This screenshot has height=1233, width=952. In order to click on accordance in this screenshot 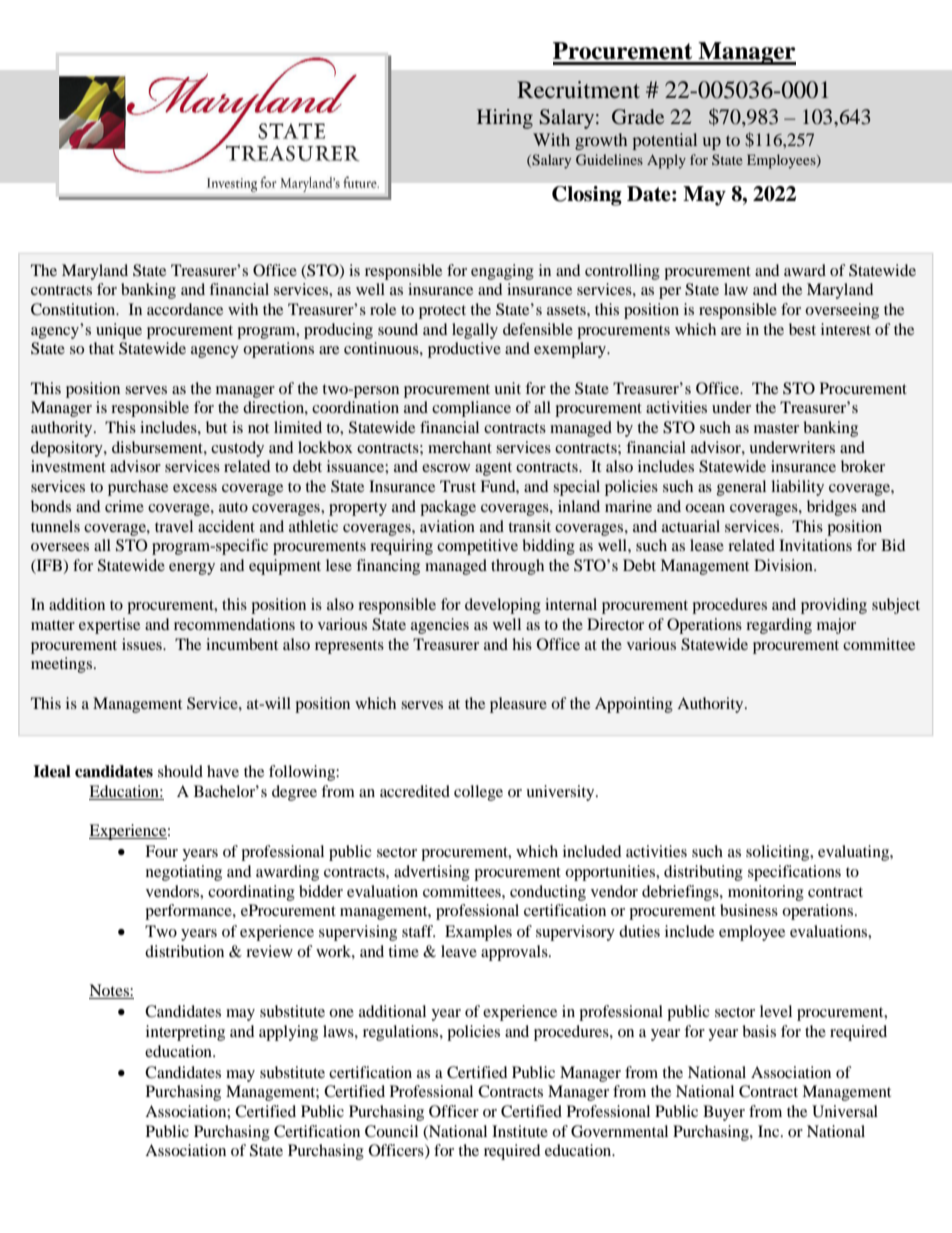, I will do `click(185, 309)`.
